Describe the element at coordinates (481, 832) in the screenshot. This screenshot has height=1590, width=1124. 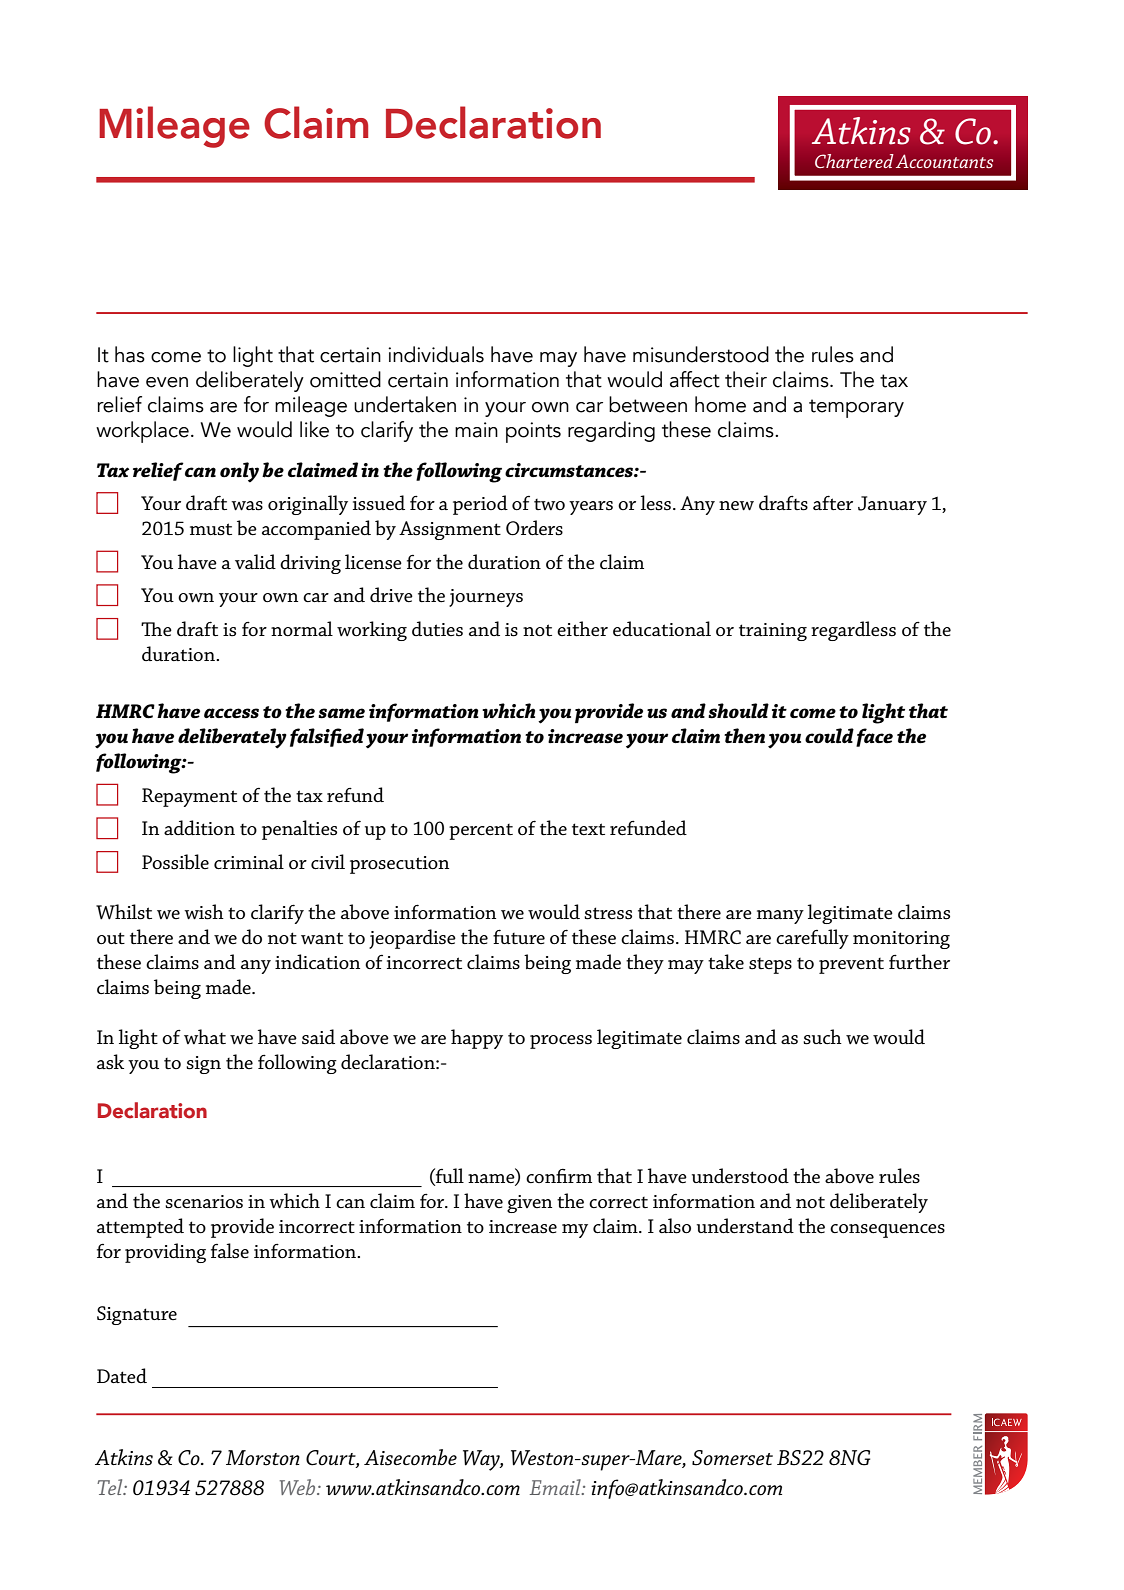
I see `percent` at that location.
